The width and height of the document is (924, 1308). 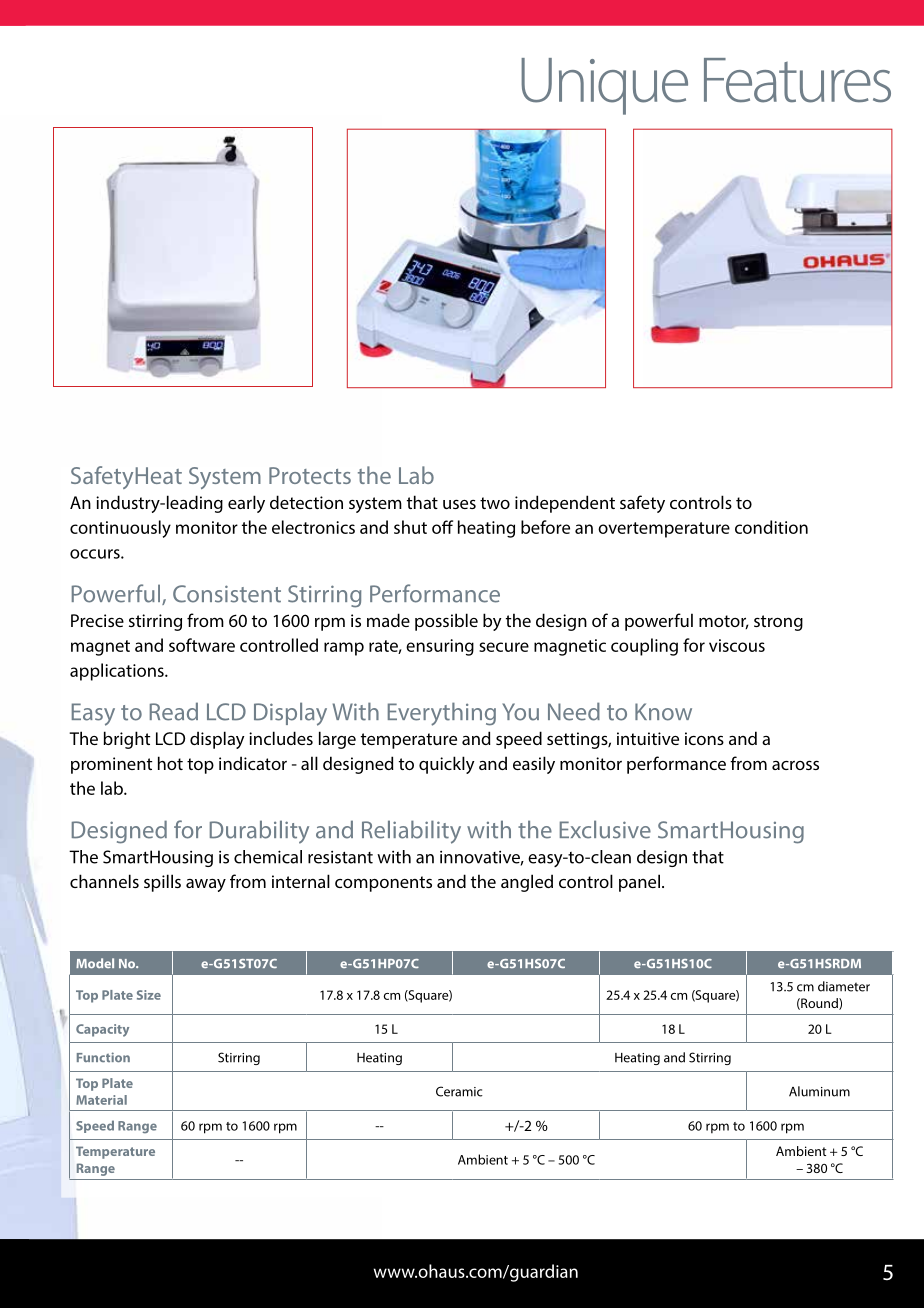 What do you see at coordinates (604, 86) in the document?
I see `Unique` at bounding box center [604, 86].
